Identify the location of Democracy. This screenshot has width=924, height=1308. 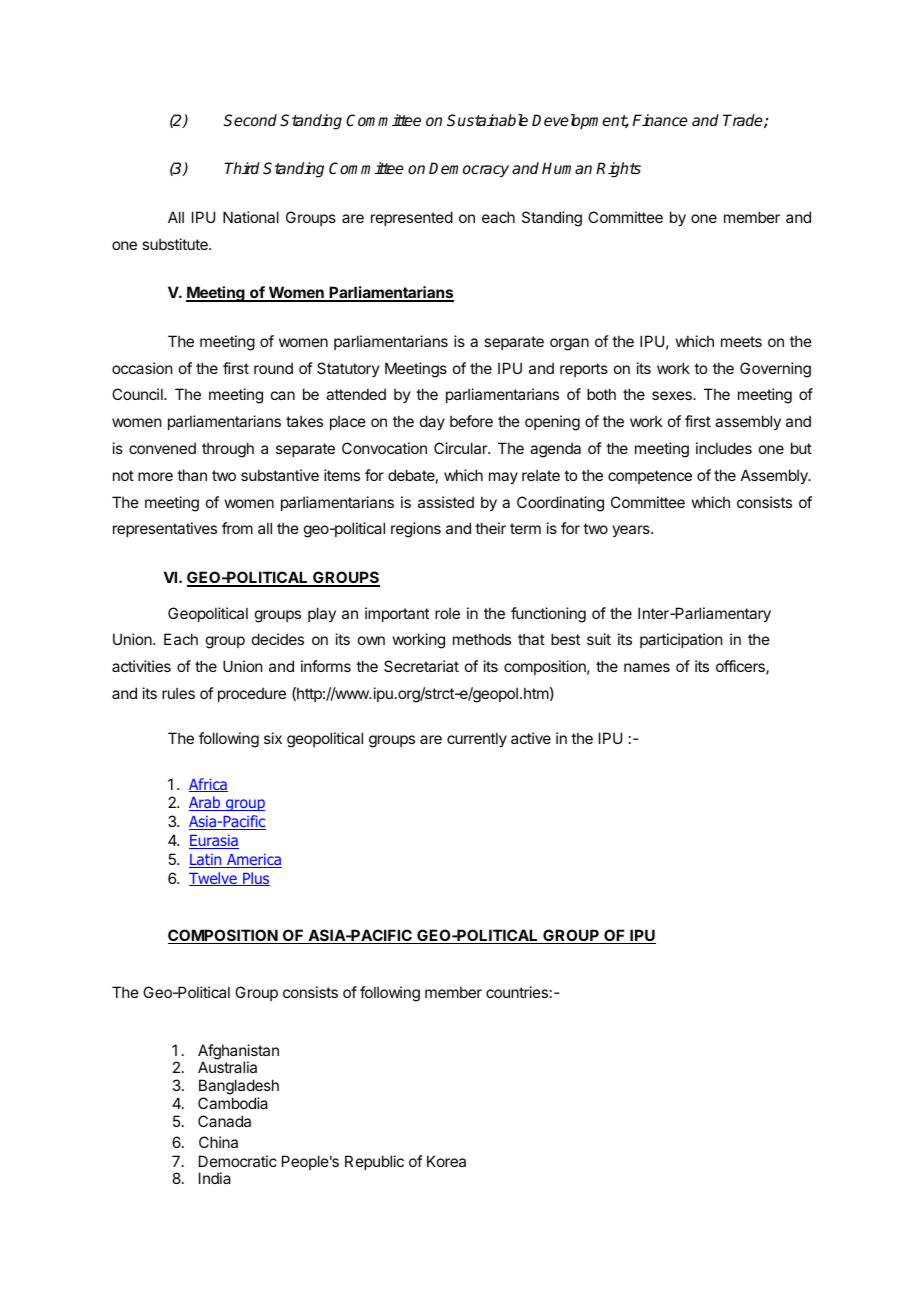
(469, 170).
